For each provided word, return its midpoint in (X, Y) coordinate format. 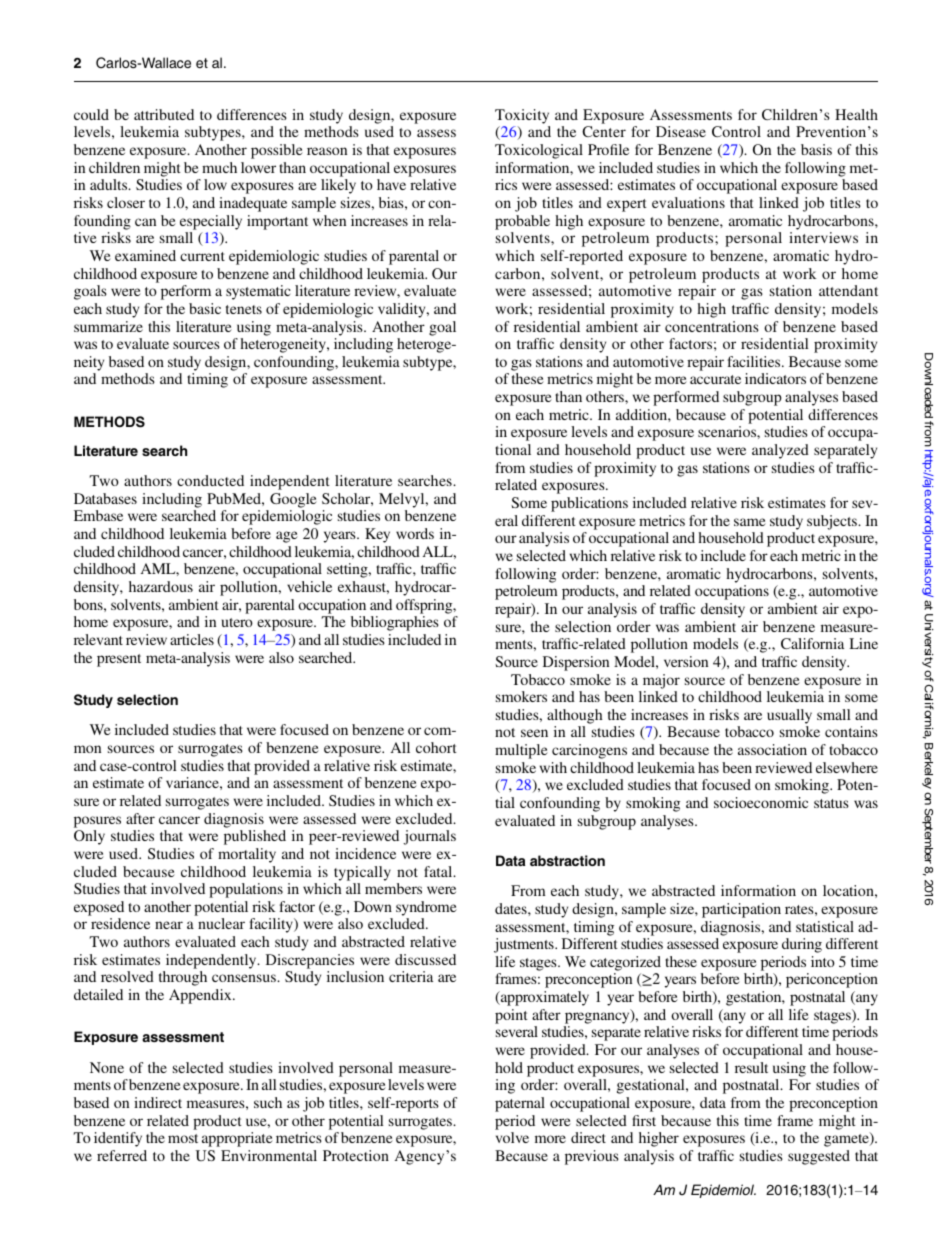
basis (816, 149)
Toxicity (522, 116)
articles (192, 639)
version (686, 661)
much (219, 167)
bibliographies (395, 623)
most (183, 1138)
